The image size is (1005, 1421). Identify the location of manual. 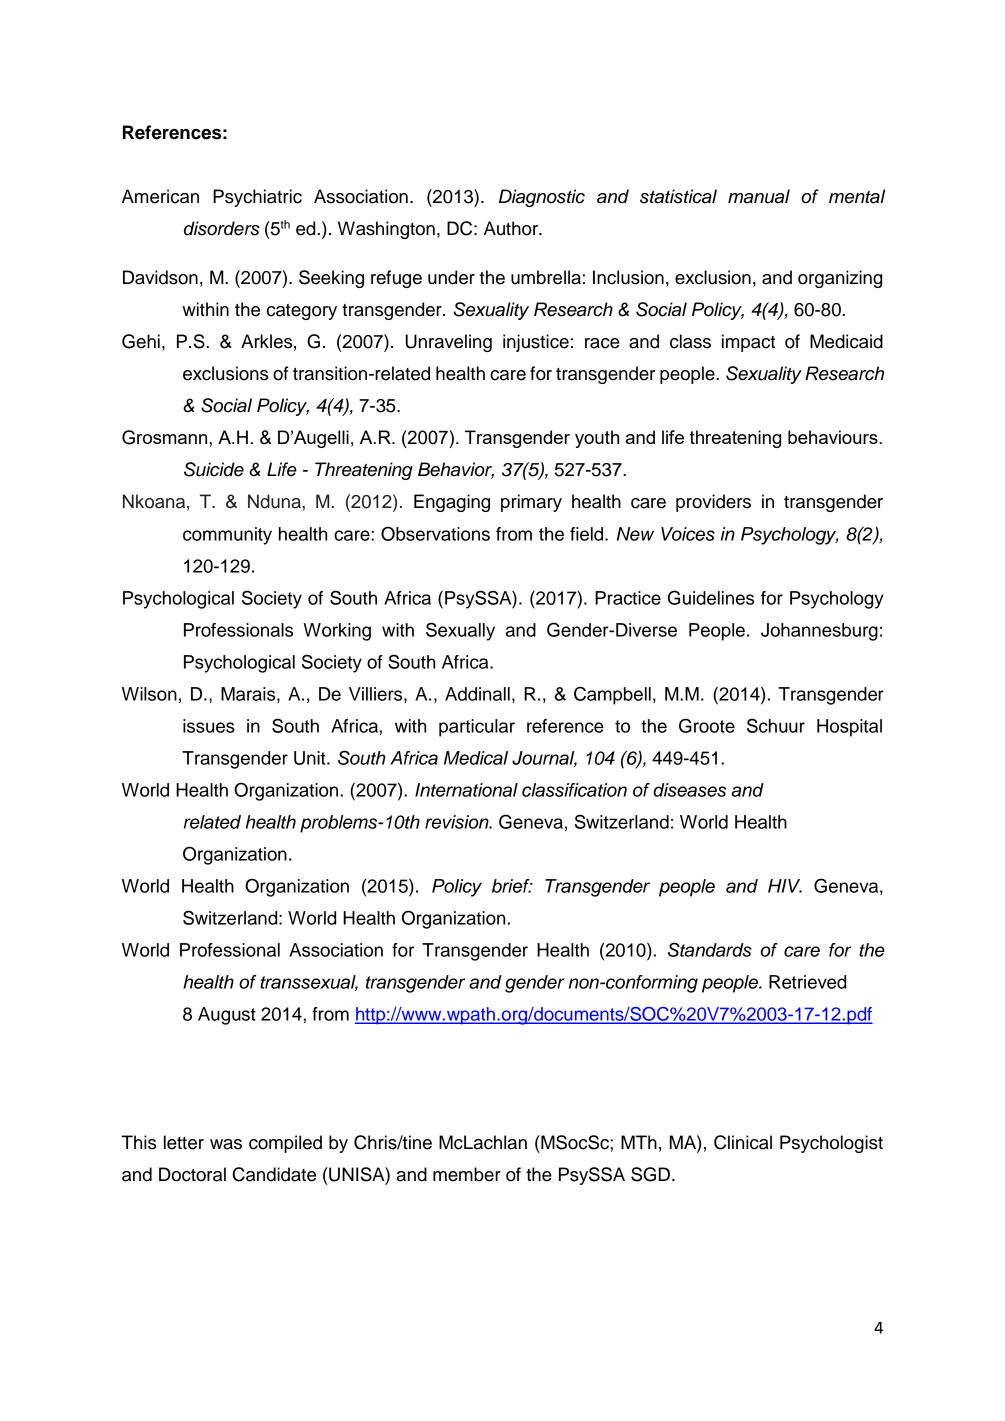
(759, 196).
